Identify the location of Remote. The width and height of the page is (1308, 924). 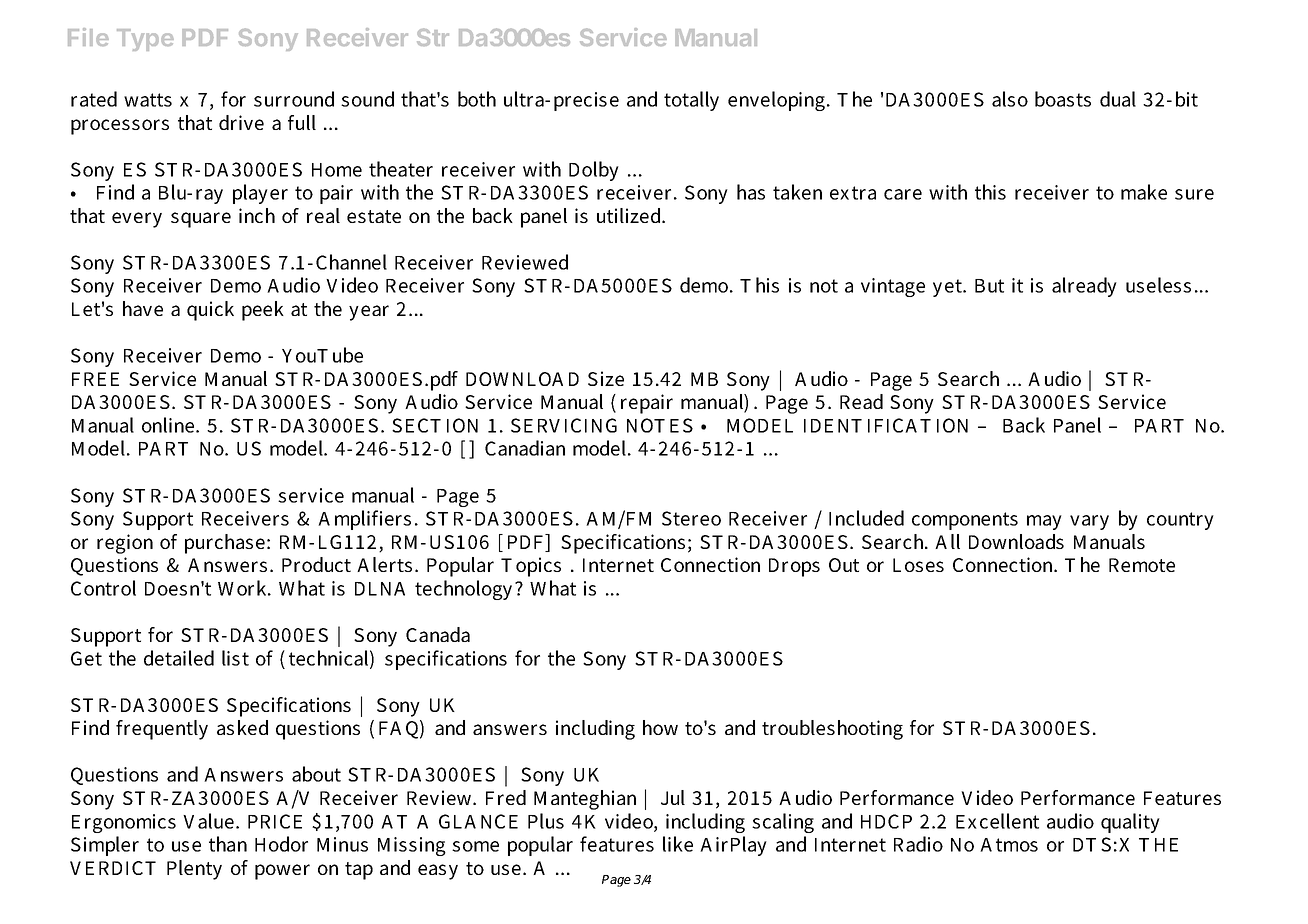
(1142, 565).
